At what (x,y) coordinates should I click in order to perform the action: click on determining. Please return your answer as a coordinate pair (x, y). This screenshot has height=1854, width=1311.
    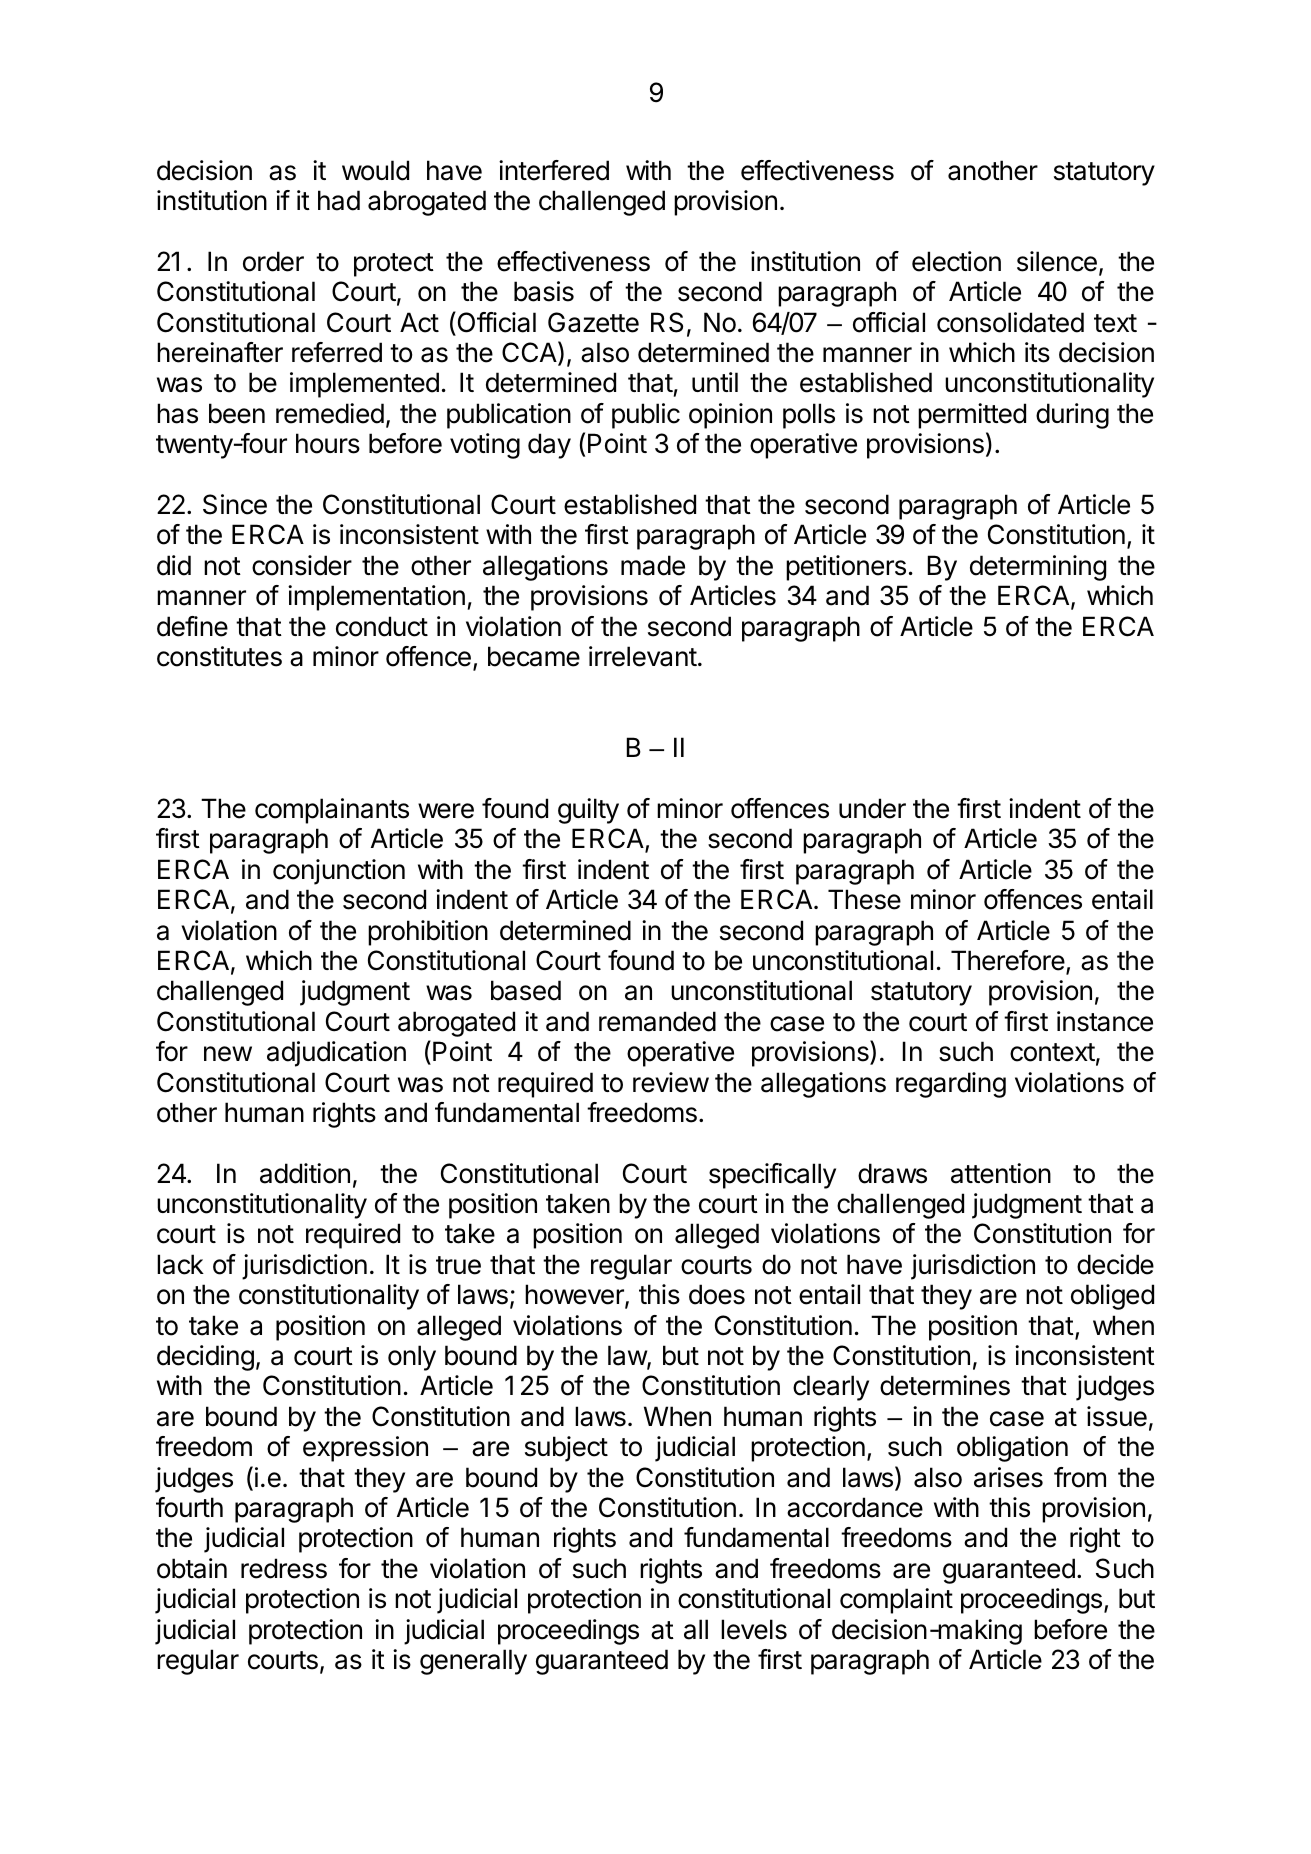
    Looking at the image, I should click on (1038, 568).
